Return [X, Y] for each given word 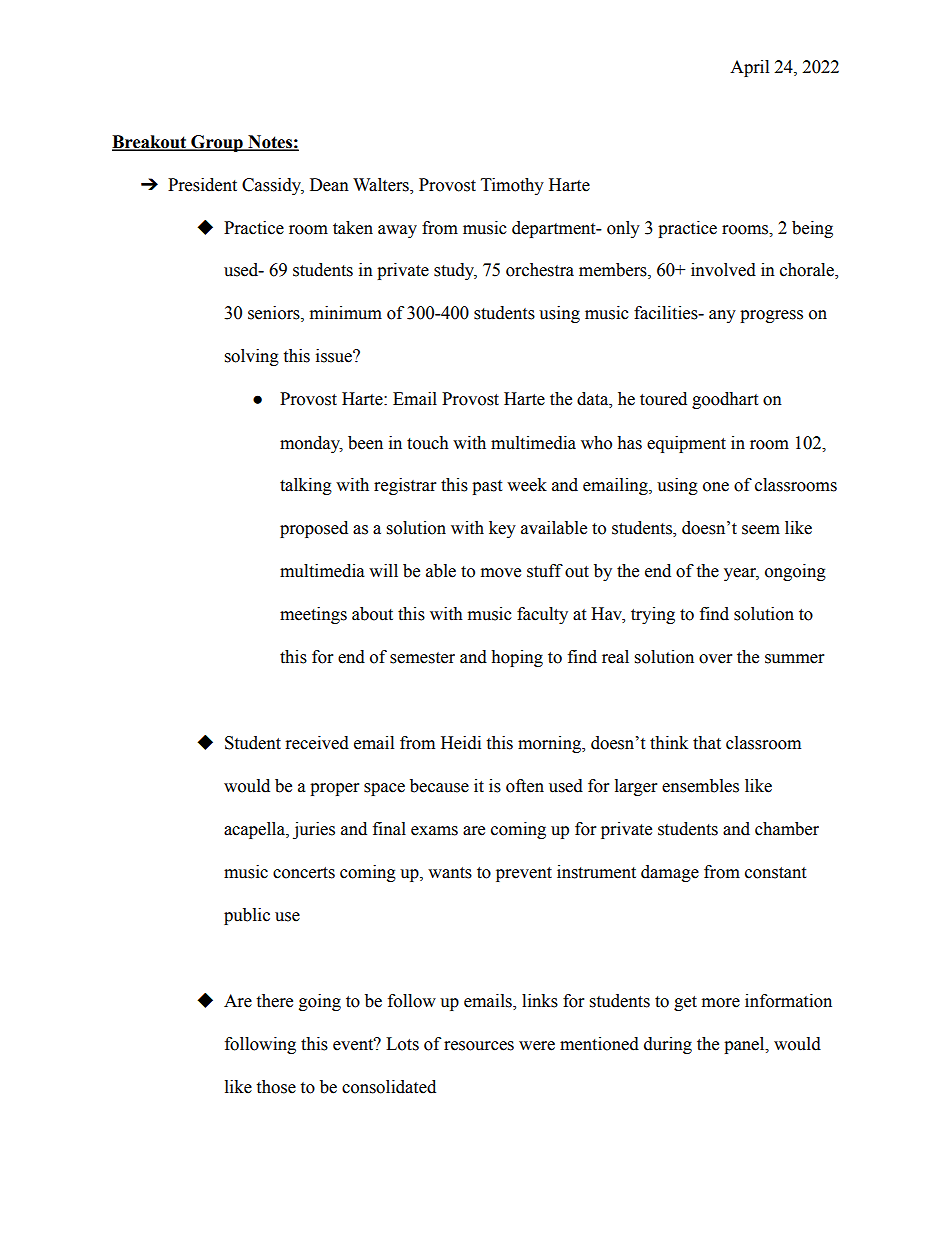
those [276, 1087]
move [501, 573]
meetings [313, 615]
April [749, 68]
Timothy [512, 186]
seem [761, 530]
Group [217, 143]
